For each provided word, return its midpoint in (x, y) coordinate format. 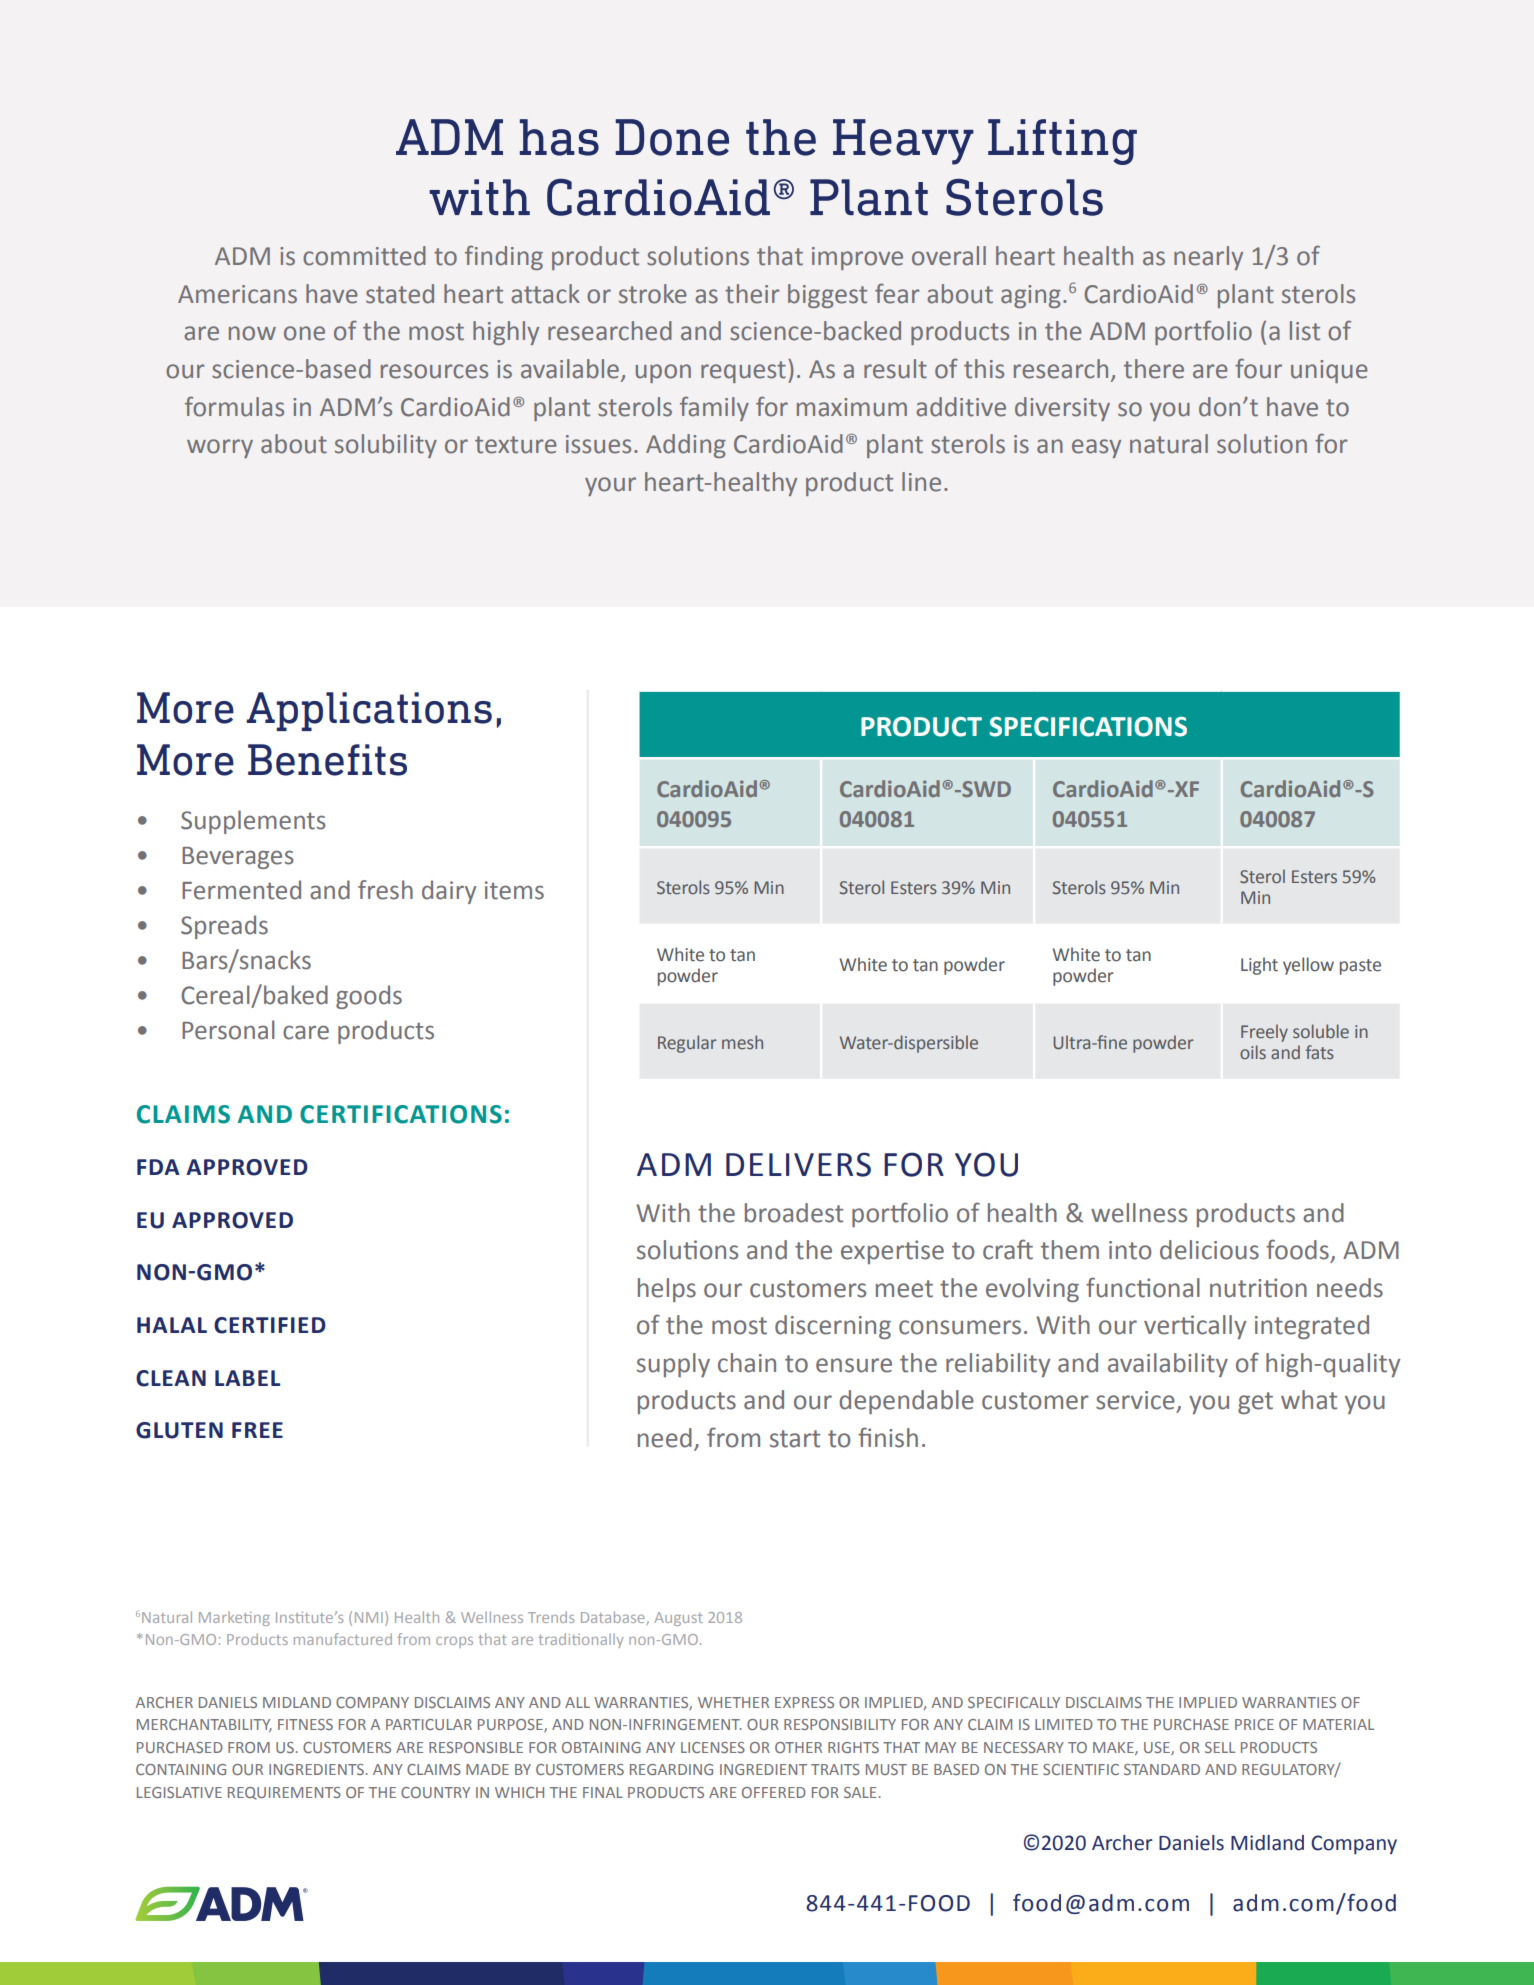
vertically (1195, 1327)
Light (1259, 966)
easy (1096, 448)
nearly (1208, 258)
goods (369, 997)
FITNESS (305, 1724)
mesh (742, 1042)
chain (747, 1363)
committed (364, 256)
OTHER (798, 1747)
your (610, 486)
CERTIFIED (270, 1325)
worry (220, 448)
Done (672, 137)
